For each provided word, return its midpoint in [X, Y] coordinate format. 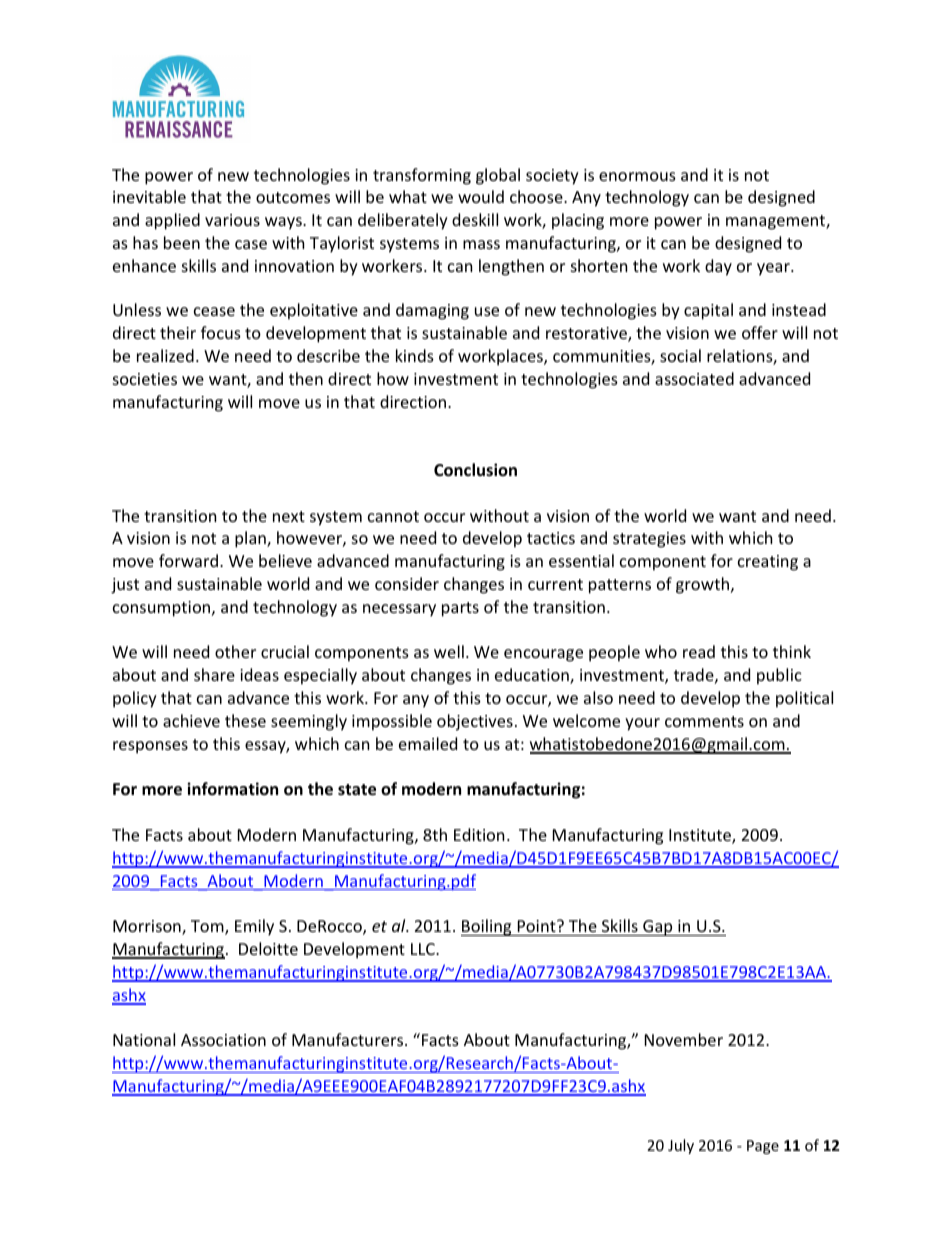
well [449, 651]
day [718, 267]
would [481, 196]
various [232, 220]
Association [223, 1040]
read [699, 651]
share [214, 674]
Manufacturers [349, 1039]
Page [763, 1147]
